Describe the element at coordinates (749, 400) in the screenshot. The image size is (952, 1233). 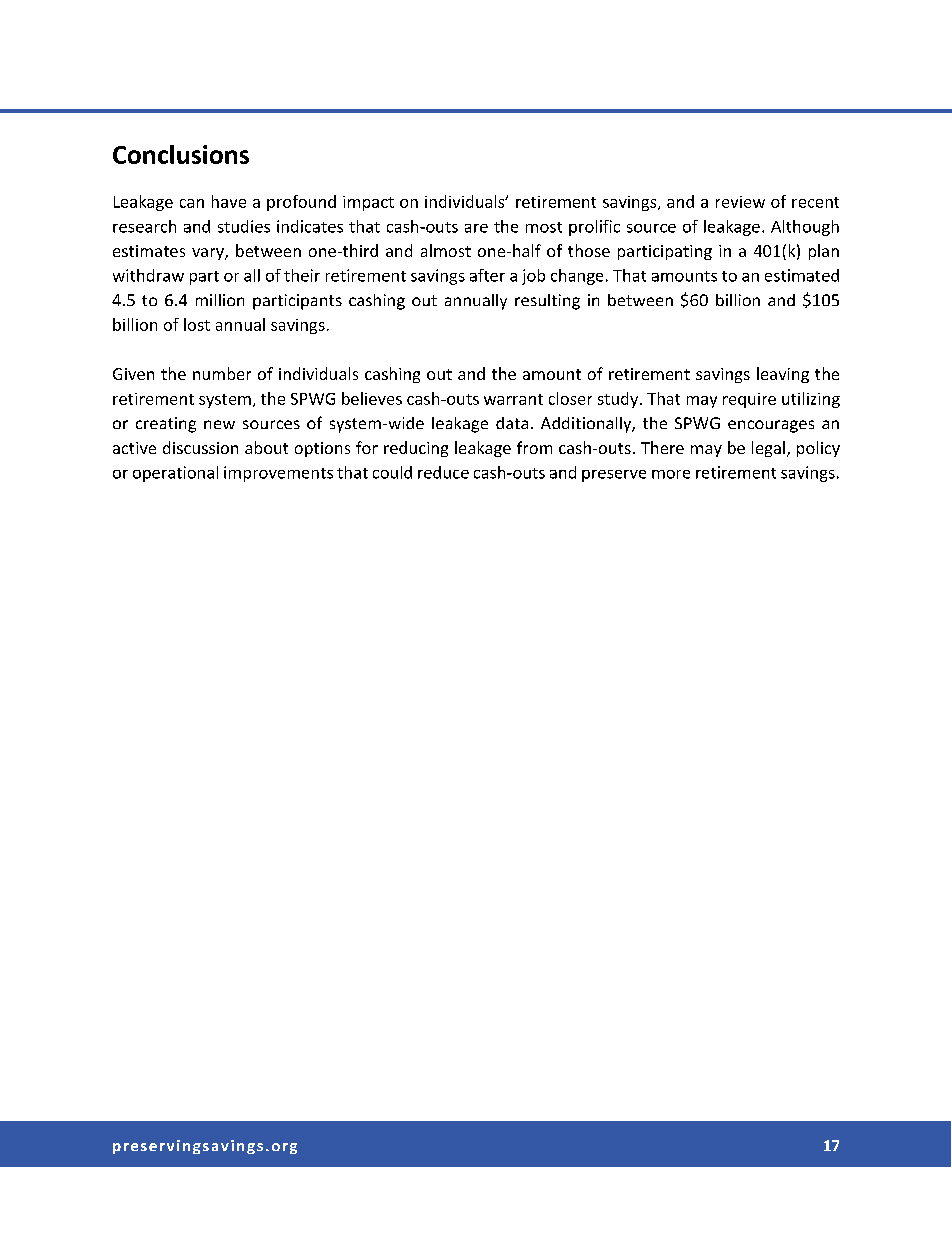
I see `require` at that location.
